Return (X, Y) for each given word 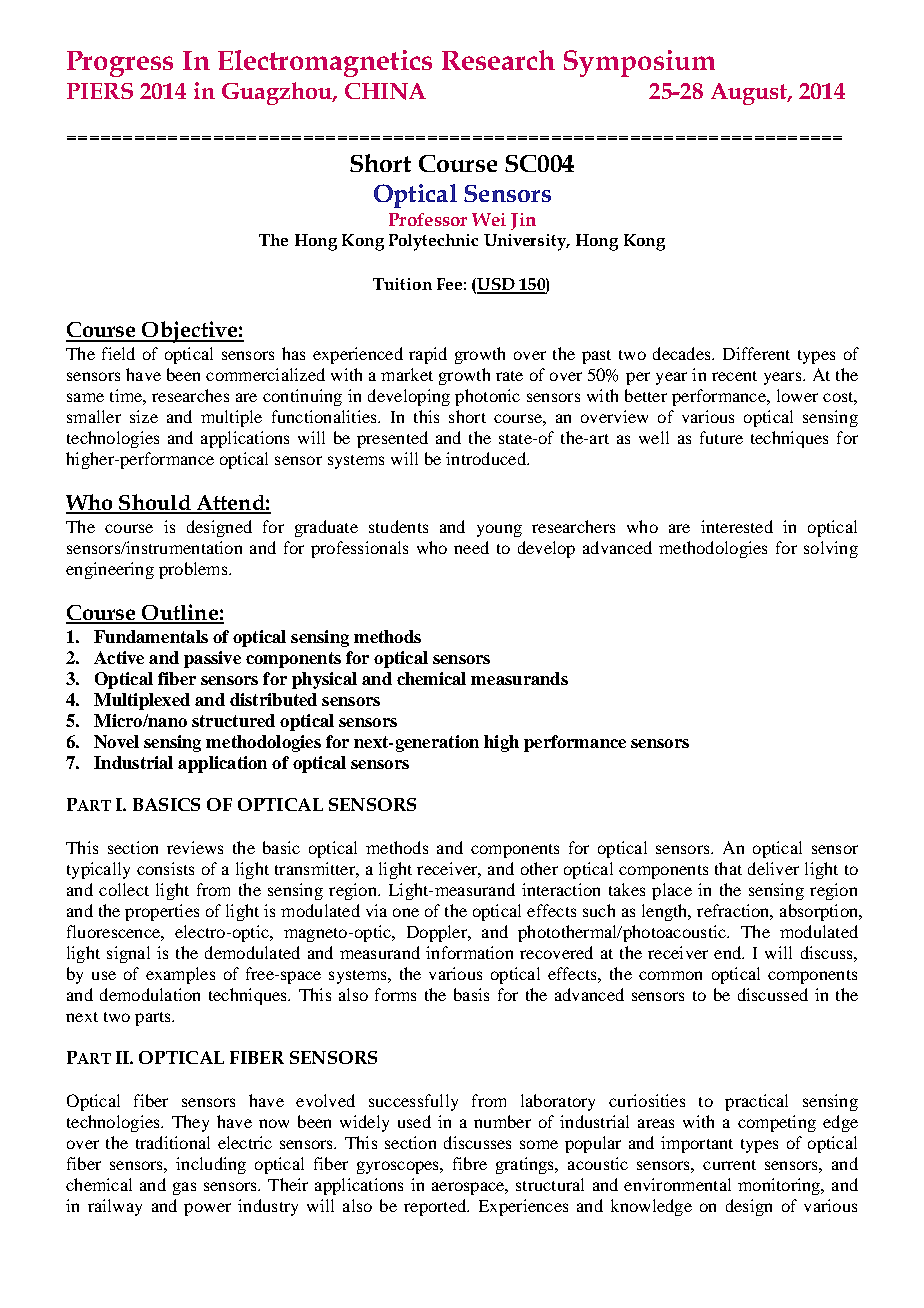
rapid (428, 355)
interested (737, 526)
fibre (470, 1163)
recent (734, 376)
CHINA (385, 91)
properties (162, 912)
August (751, 94)
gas (184, 1188)
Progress (120, 64)
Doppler (438, 933)
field (118, 353)
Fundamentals (151, 636)
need (471, 547)
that (728, 868)
